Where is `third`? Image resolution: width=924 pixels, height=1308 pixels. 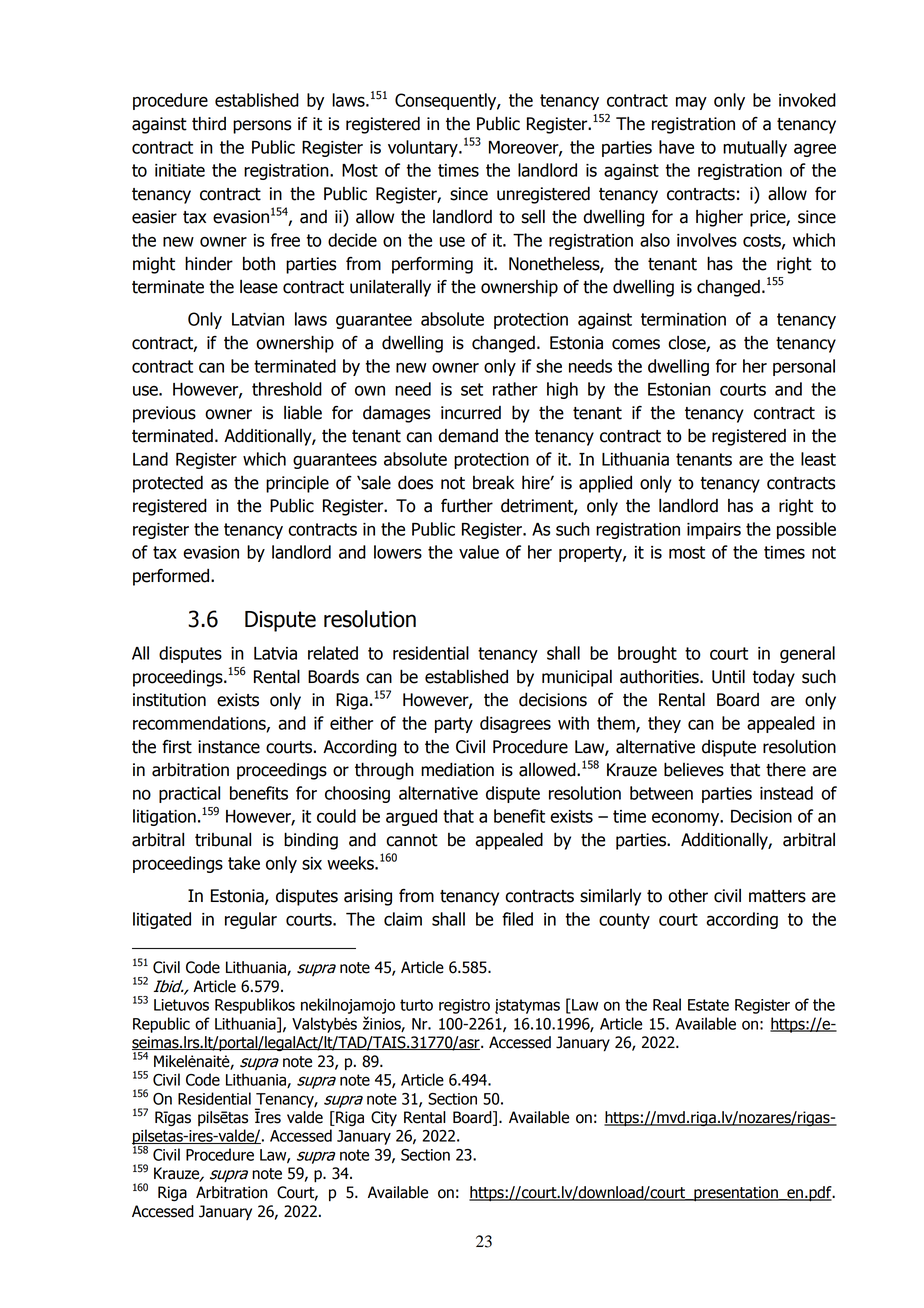 third is located at coordinates (209, 124).
